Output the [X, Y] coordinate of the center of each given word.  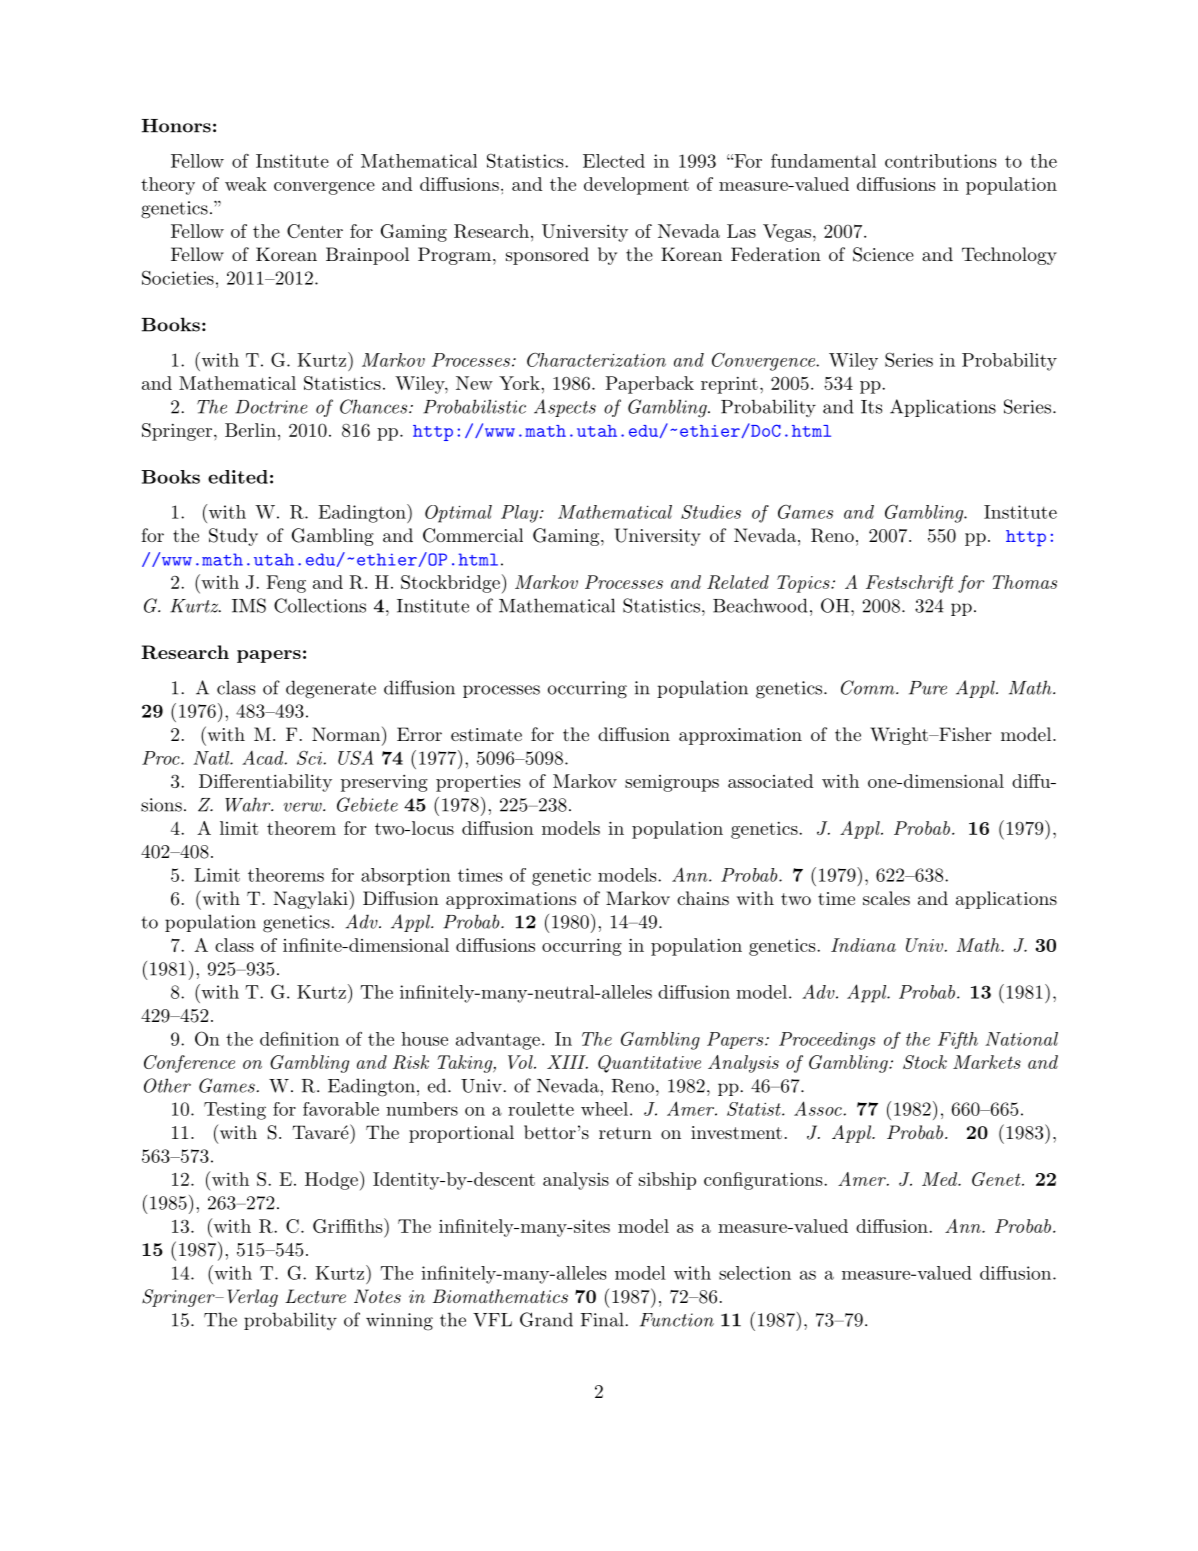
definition [299, 1038]
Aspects [565, 408]
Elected [614, 161]
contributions [940, 161]
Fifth [958, 1040]
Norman [346, 734]
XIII [567, 1062]
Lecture [315, 1296]
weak [246, 184]
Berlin [250, 430]
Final [602, 1319]
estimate [486, 734]
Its [871, 407]
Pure [928, 688]
